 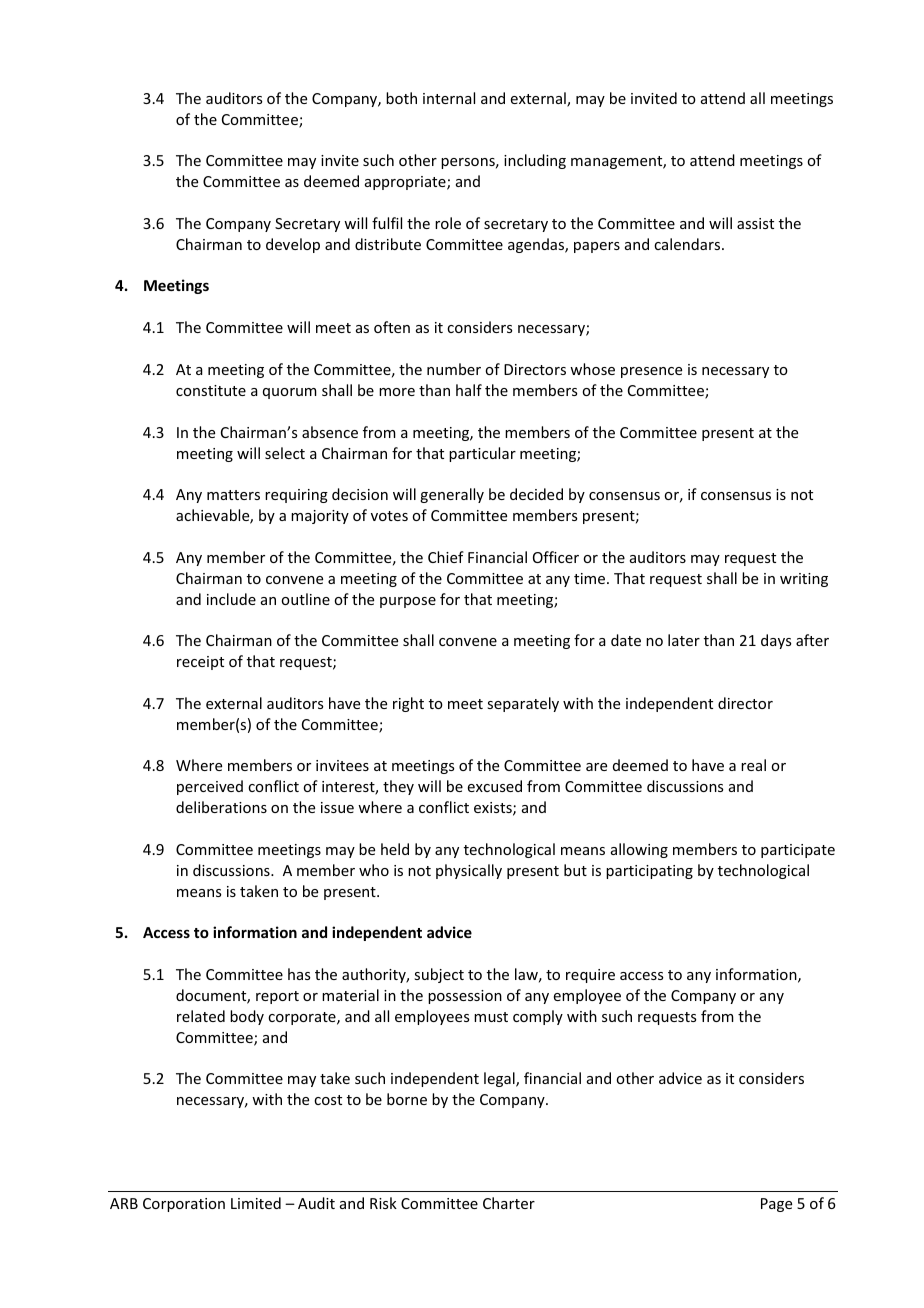 What do you see at coordinates (184, 1205) in the screenshot?
I see `Corporation` at bounding box center [184, 1205].
